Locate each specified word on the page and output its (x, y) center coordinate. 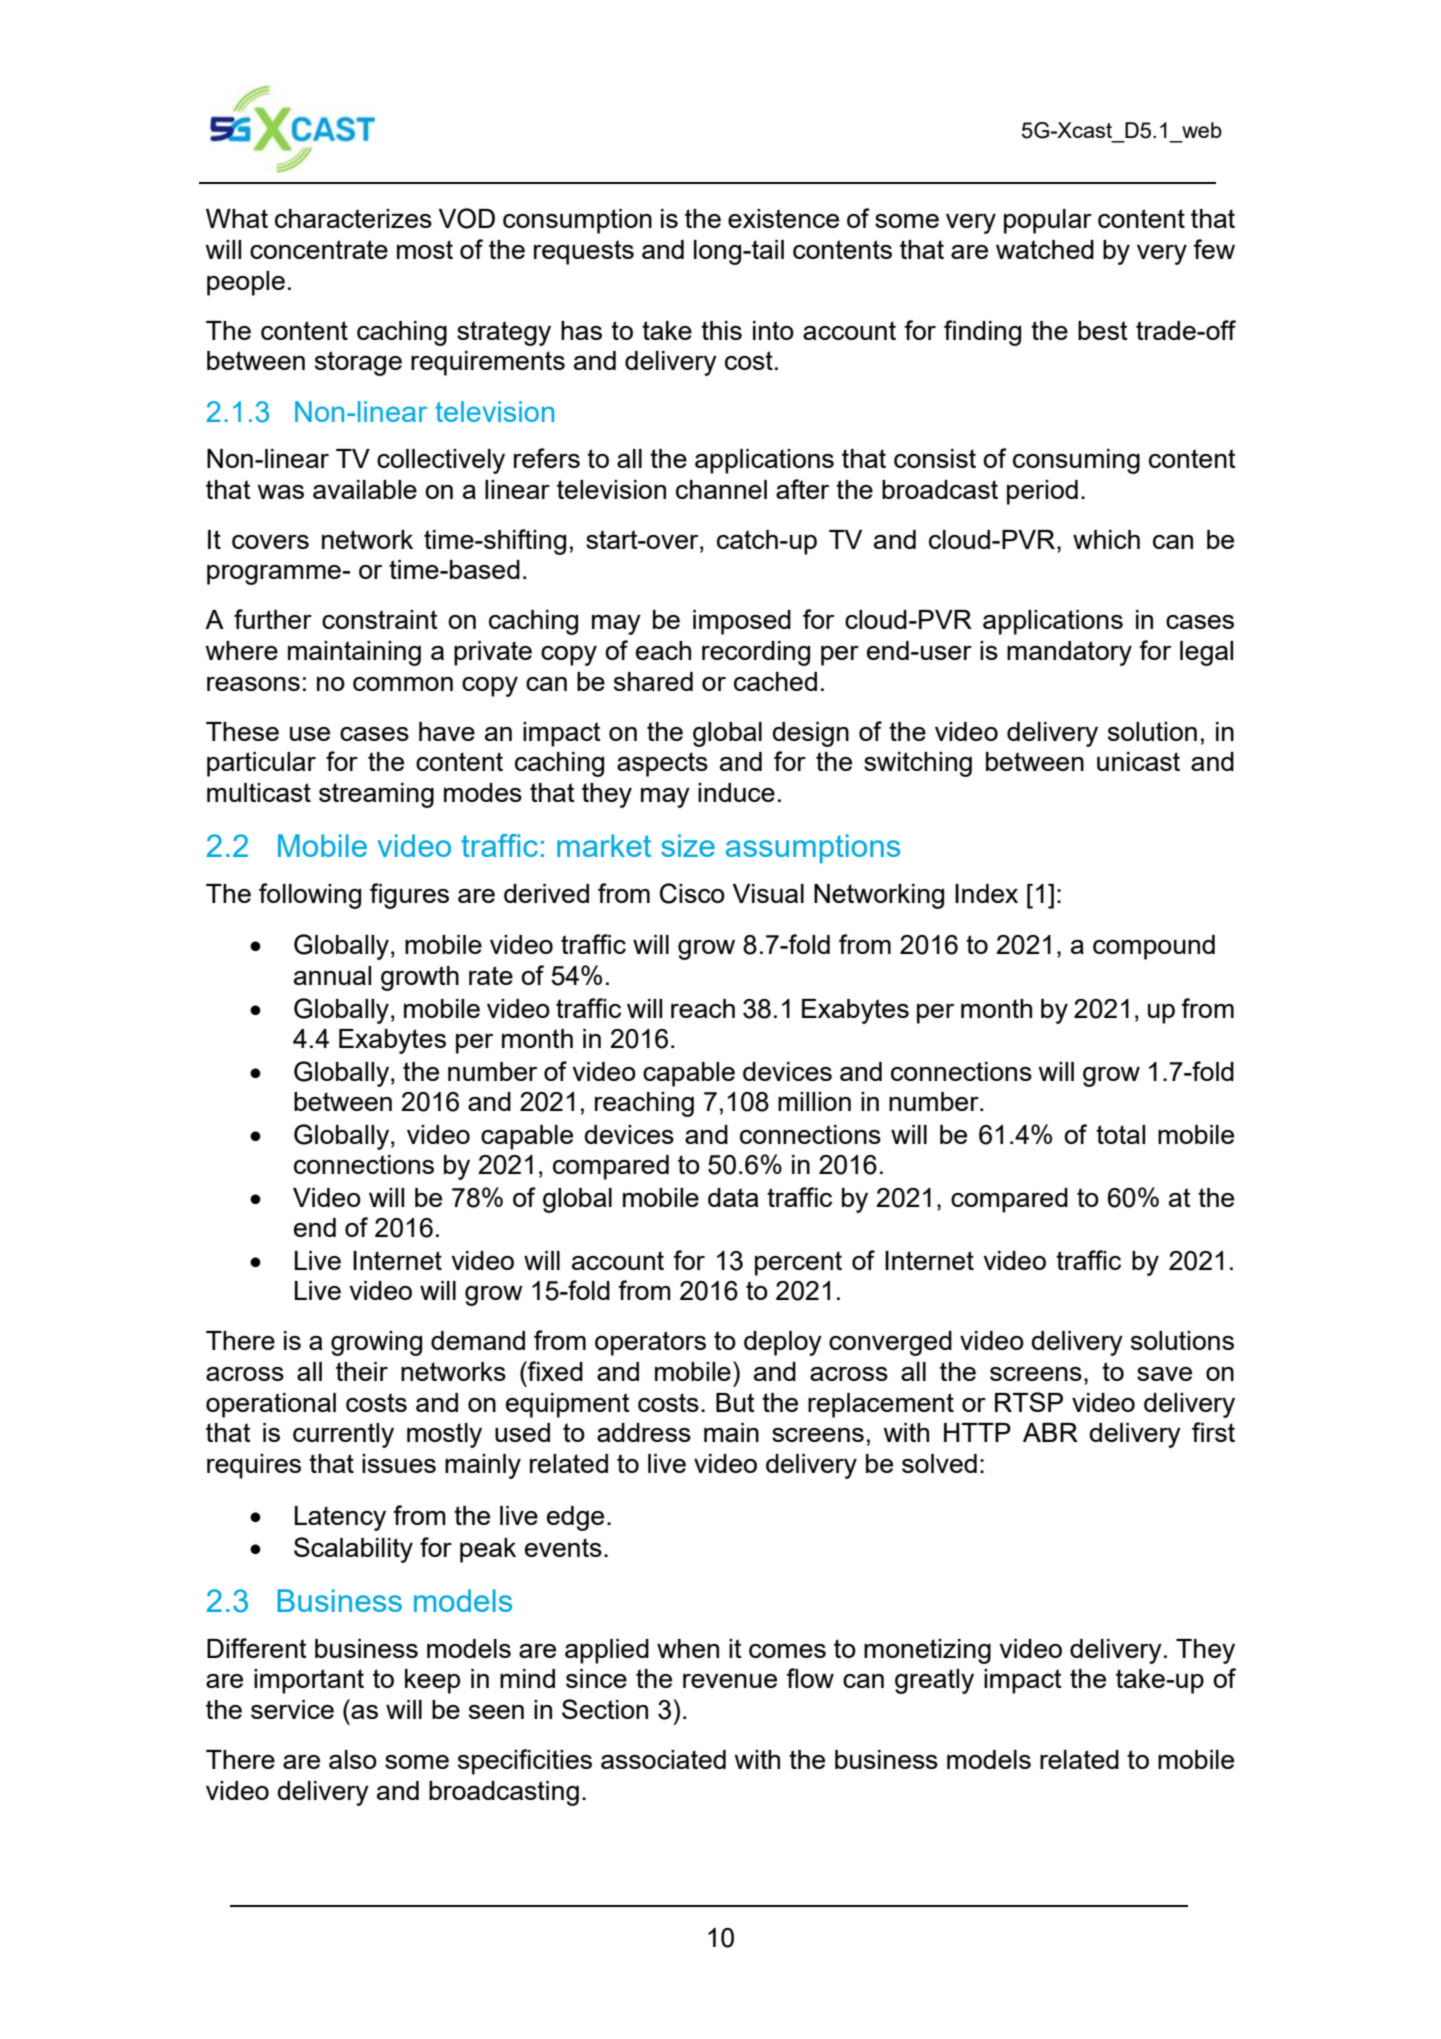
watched (1045, 249)
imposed (742, 622)
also (353, 1759)
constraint (380, 619)
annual (332, 975)
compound (1154, 947)
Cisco (692, 893)
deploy (783, 1343)
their (362, 1371)
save (1164, 1374)
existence (783, 218)
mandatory (1069, 653)
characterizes (353, 218)
